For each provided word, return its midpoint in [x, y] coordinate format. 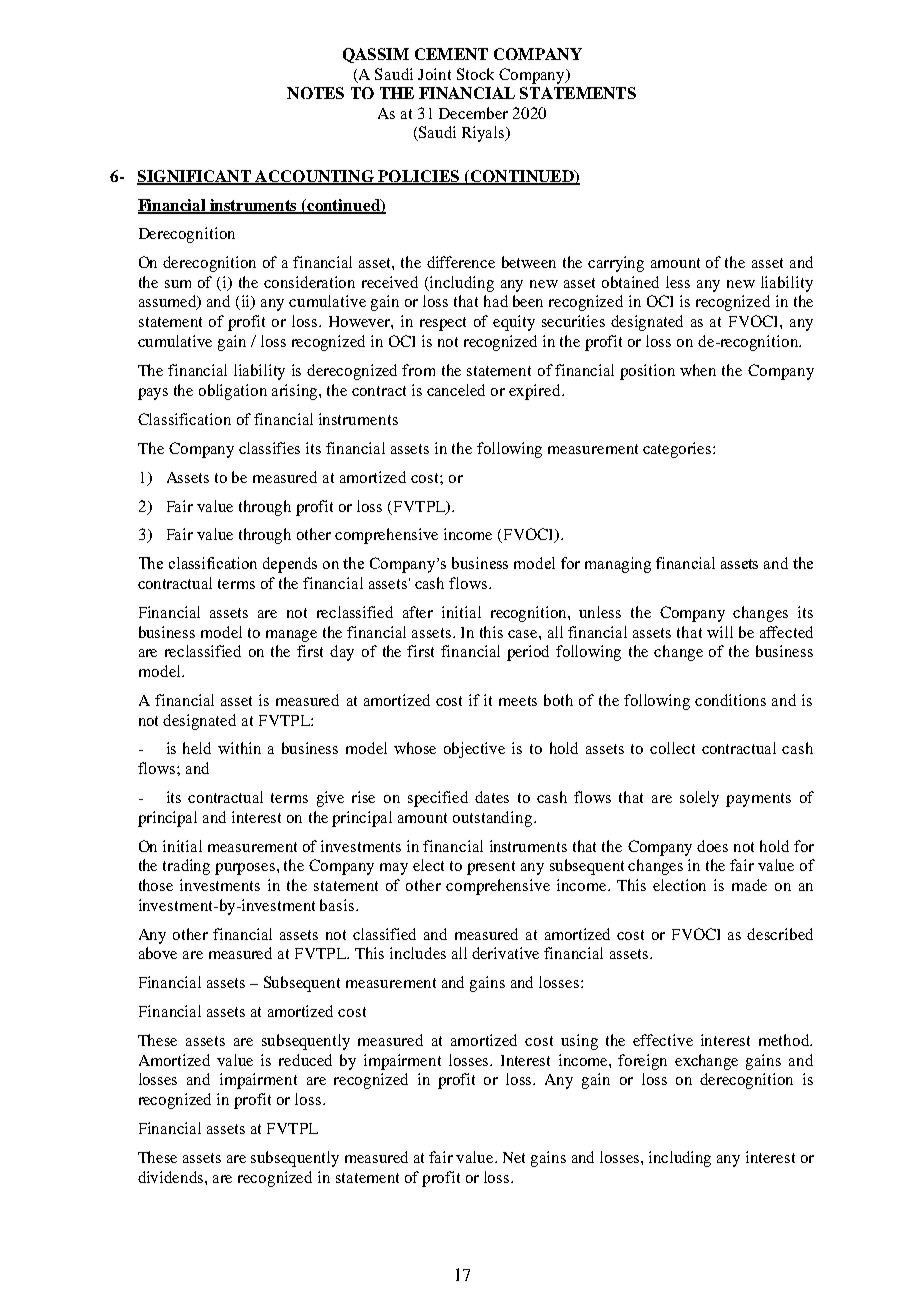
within [239, 748]
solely [699, 799]
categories [678, 450]
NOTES [315, 93]
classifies [269, 448]
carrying [616, 264]
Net [514, 1157]
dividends [172, 1177]
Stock [475, 74]
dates [492, 797]
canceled [456, 390]
